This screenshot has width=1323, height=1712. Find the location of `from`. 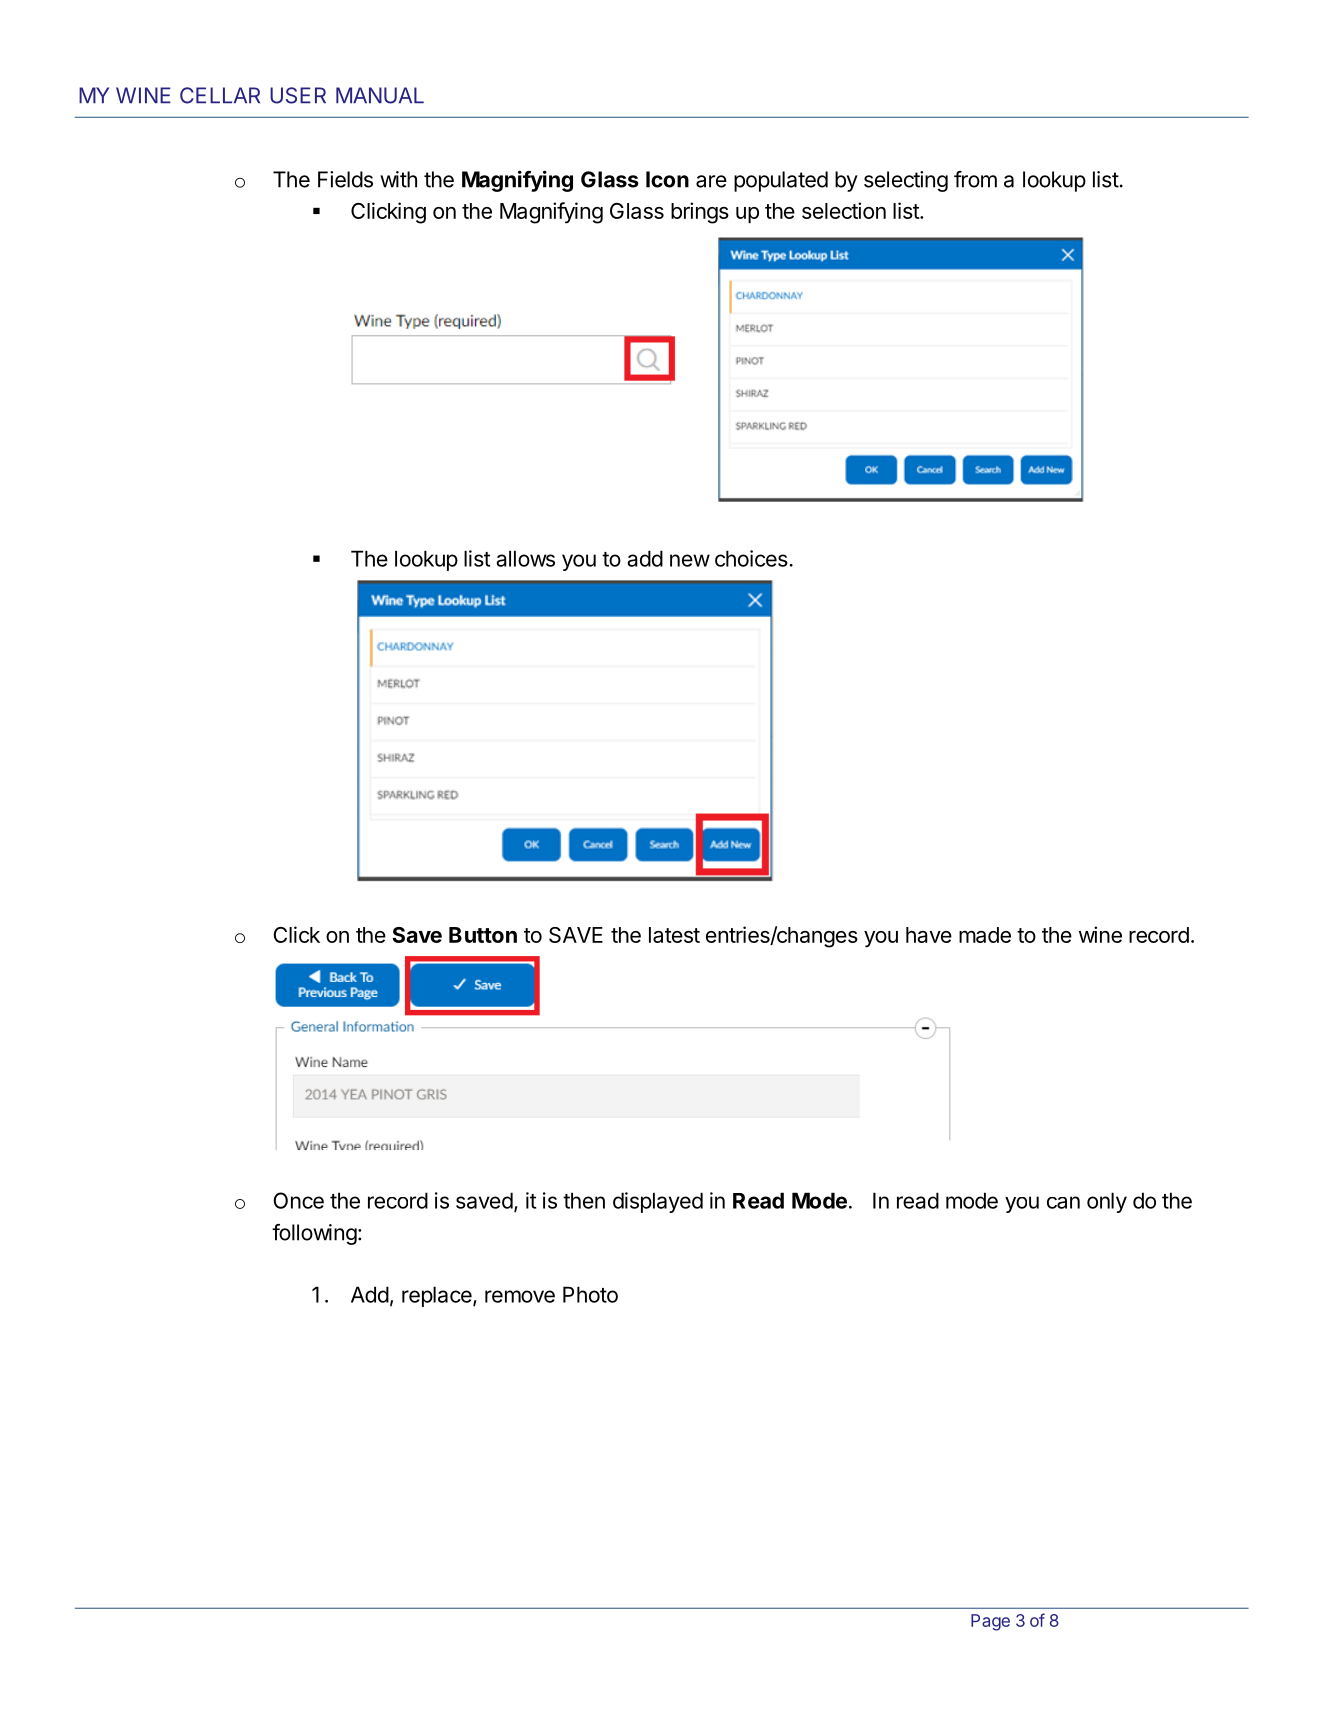

from is located at coordinates (975, 179).
